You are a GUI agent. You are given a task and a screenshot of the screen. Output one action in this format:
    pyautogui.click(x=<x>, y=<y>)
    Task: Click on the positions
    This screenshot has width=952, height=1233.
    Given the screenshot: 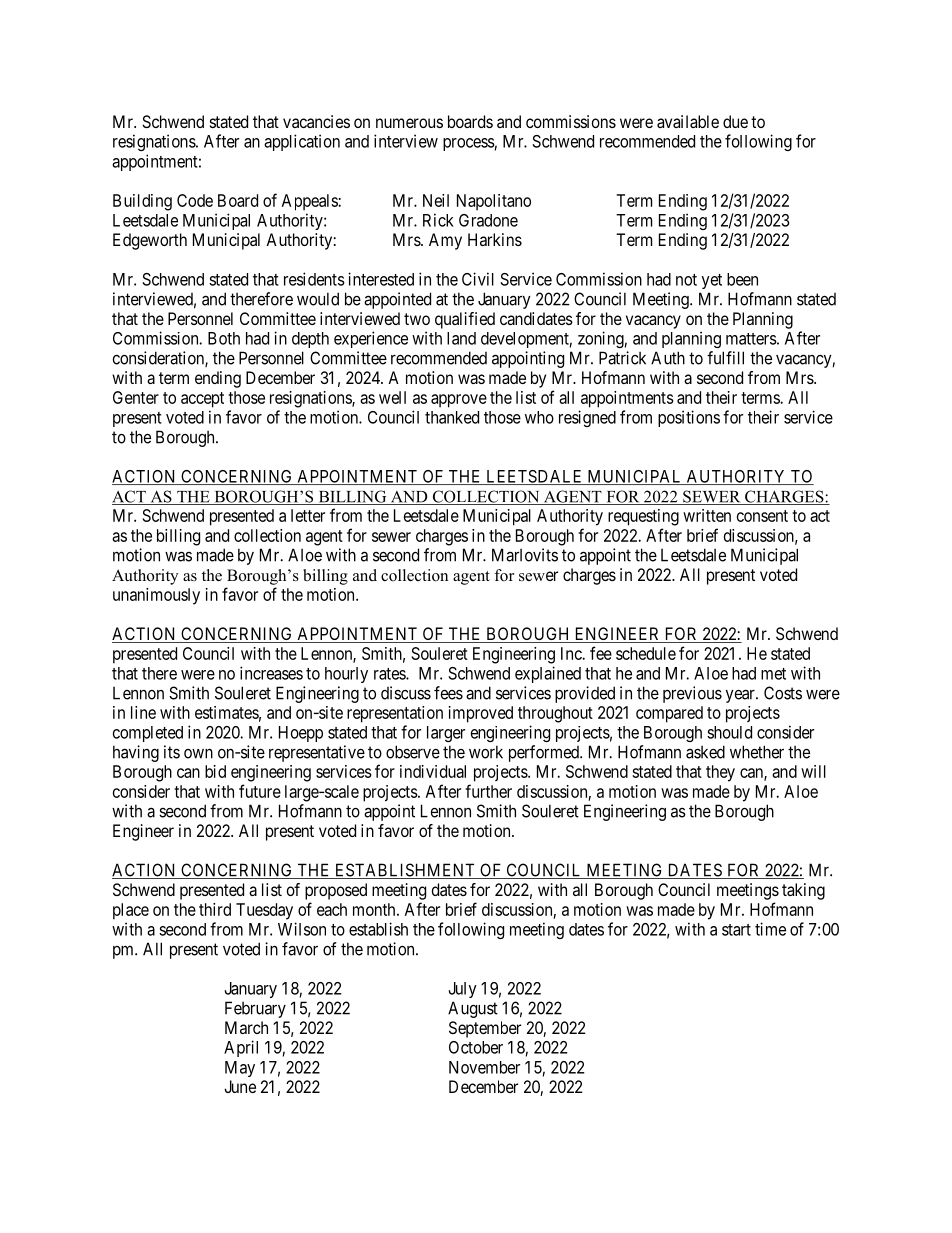 What is the action you would take?
    pyautogui.click(x=689, y=418)
